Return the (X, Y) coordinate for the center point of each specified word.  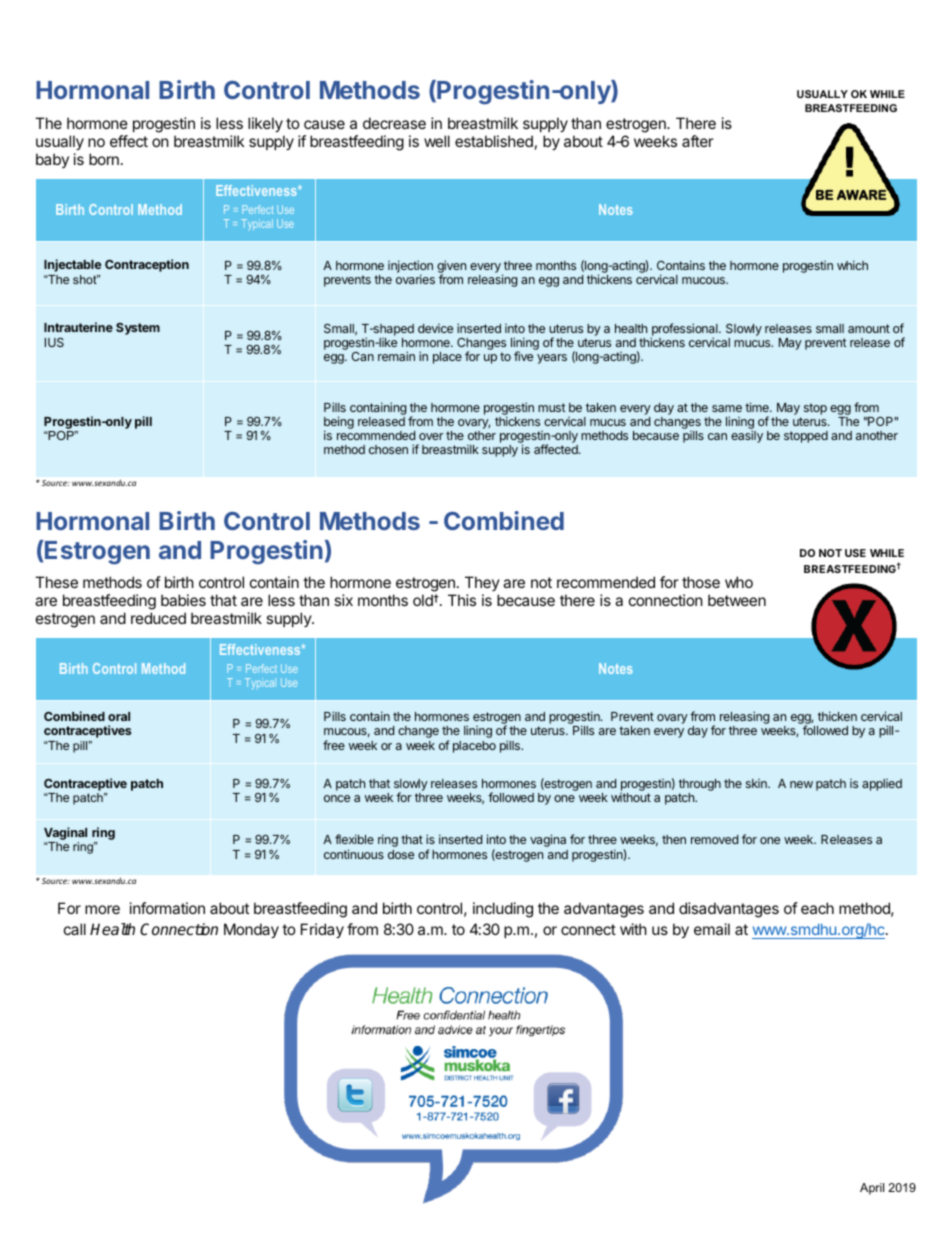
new (801, 784)
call (75, 929)
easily (747, 436)
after (698, 141)
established (494, 141)
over (431, 436)
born (104, 159)
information (167, 908)
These (56, 582)
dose (401, 854)
